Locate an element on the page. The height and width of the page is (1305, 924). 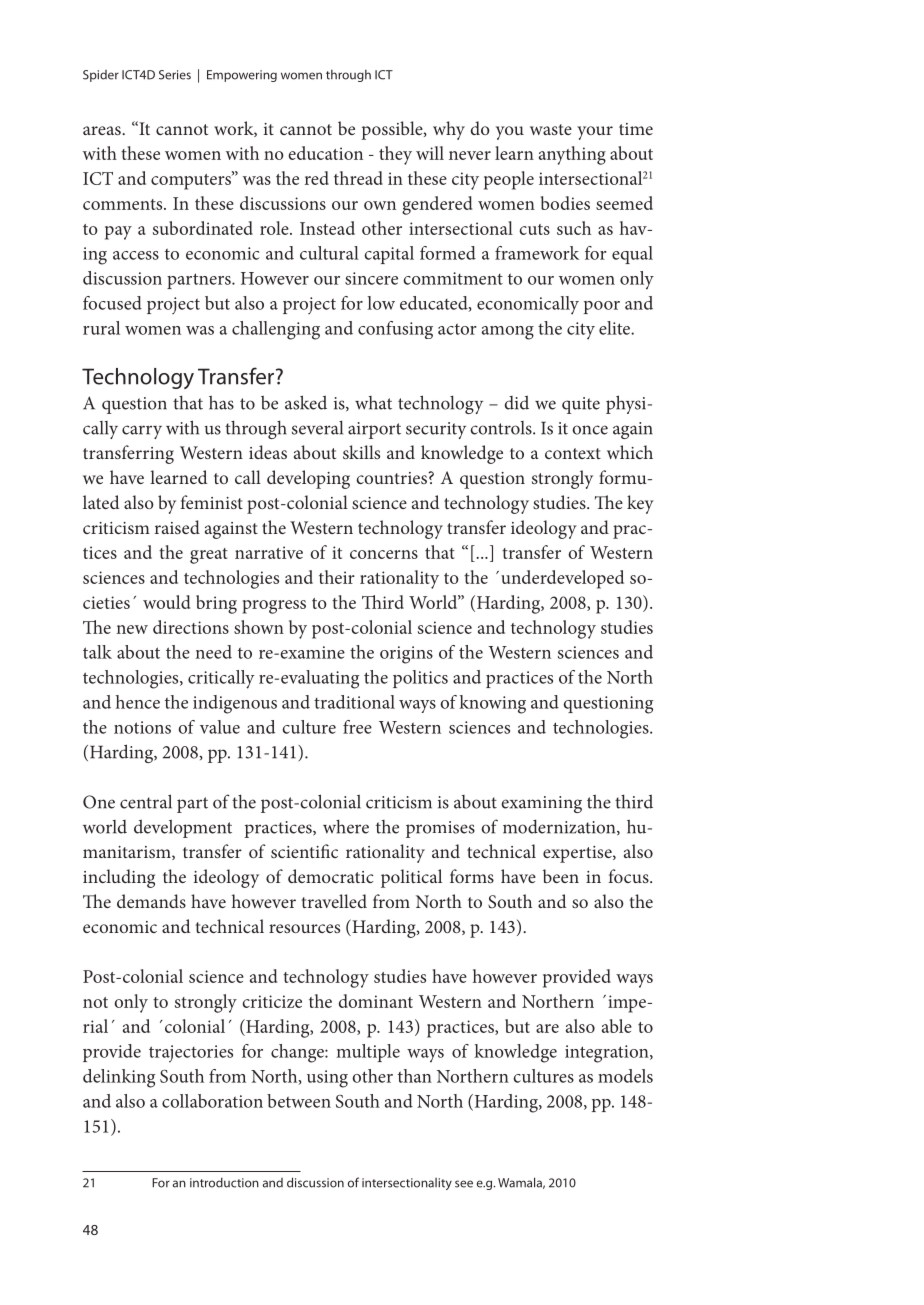
where is located at coordinates (346, 827).
